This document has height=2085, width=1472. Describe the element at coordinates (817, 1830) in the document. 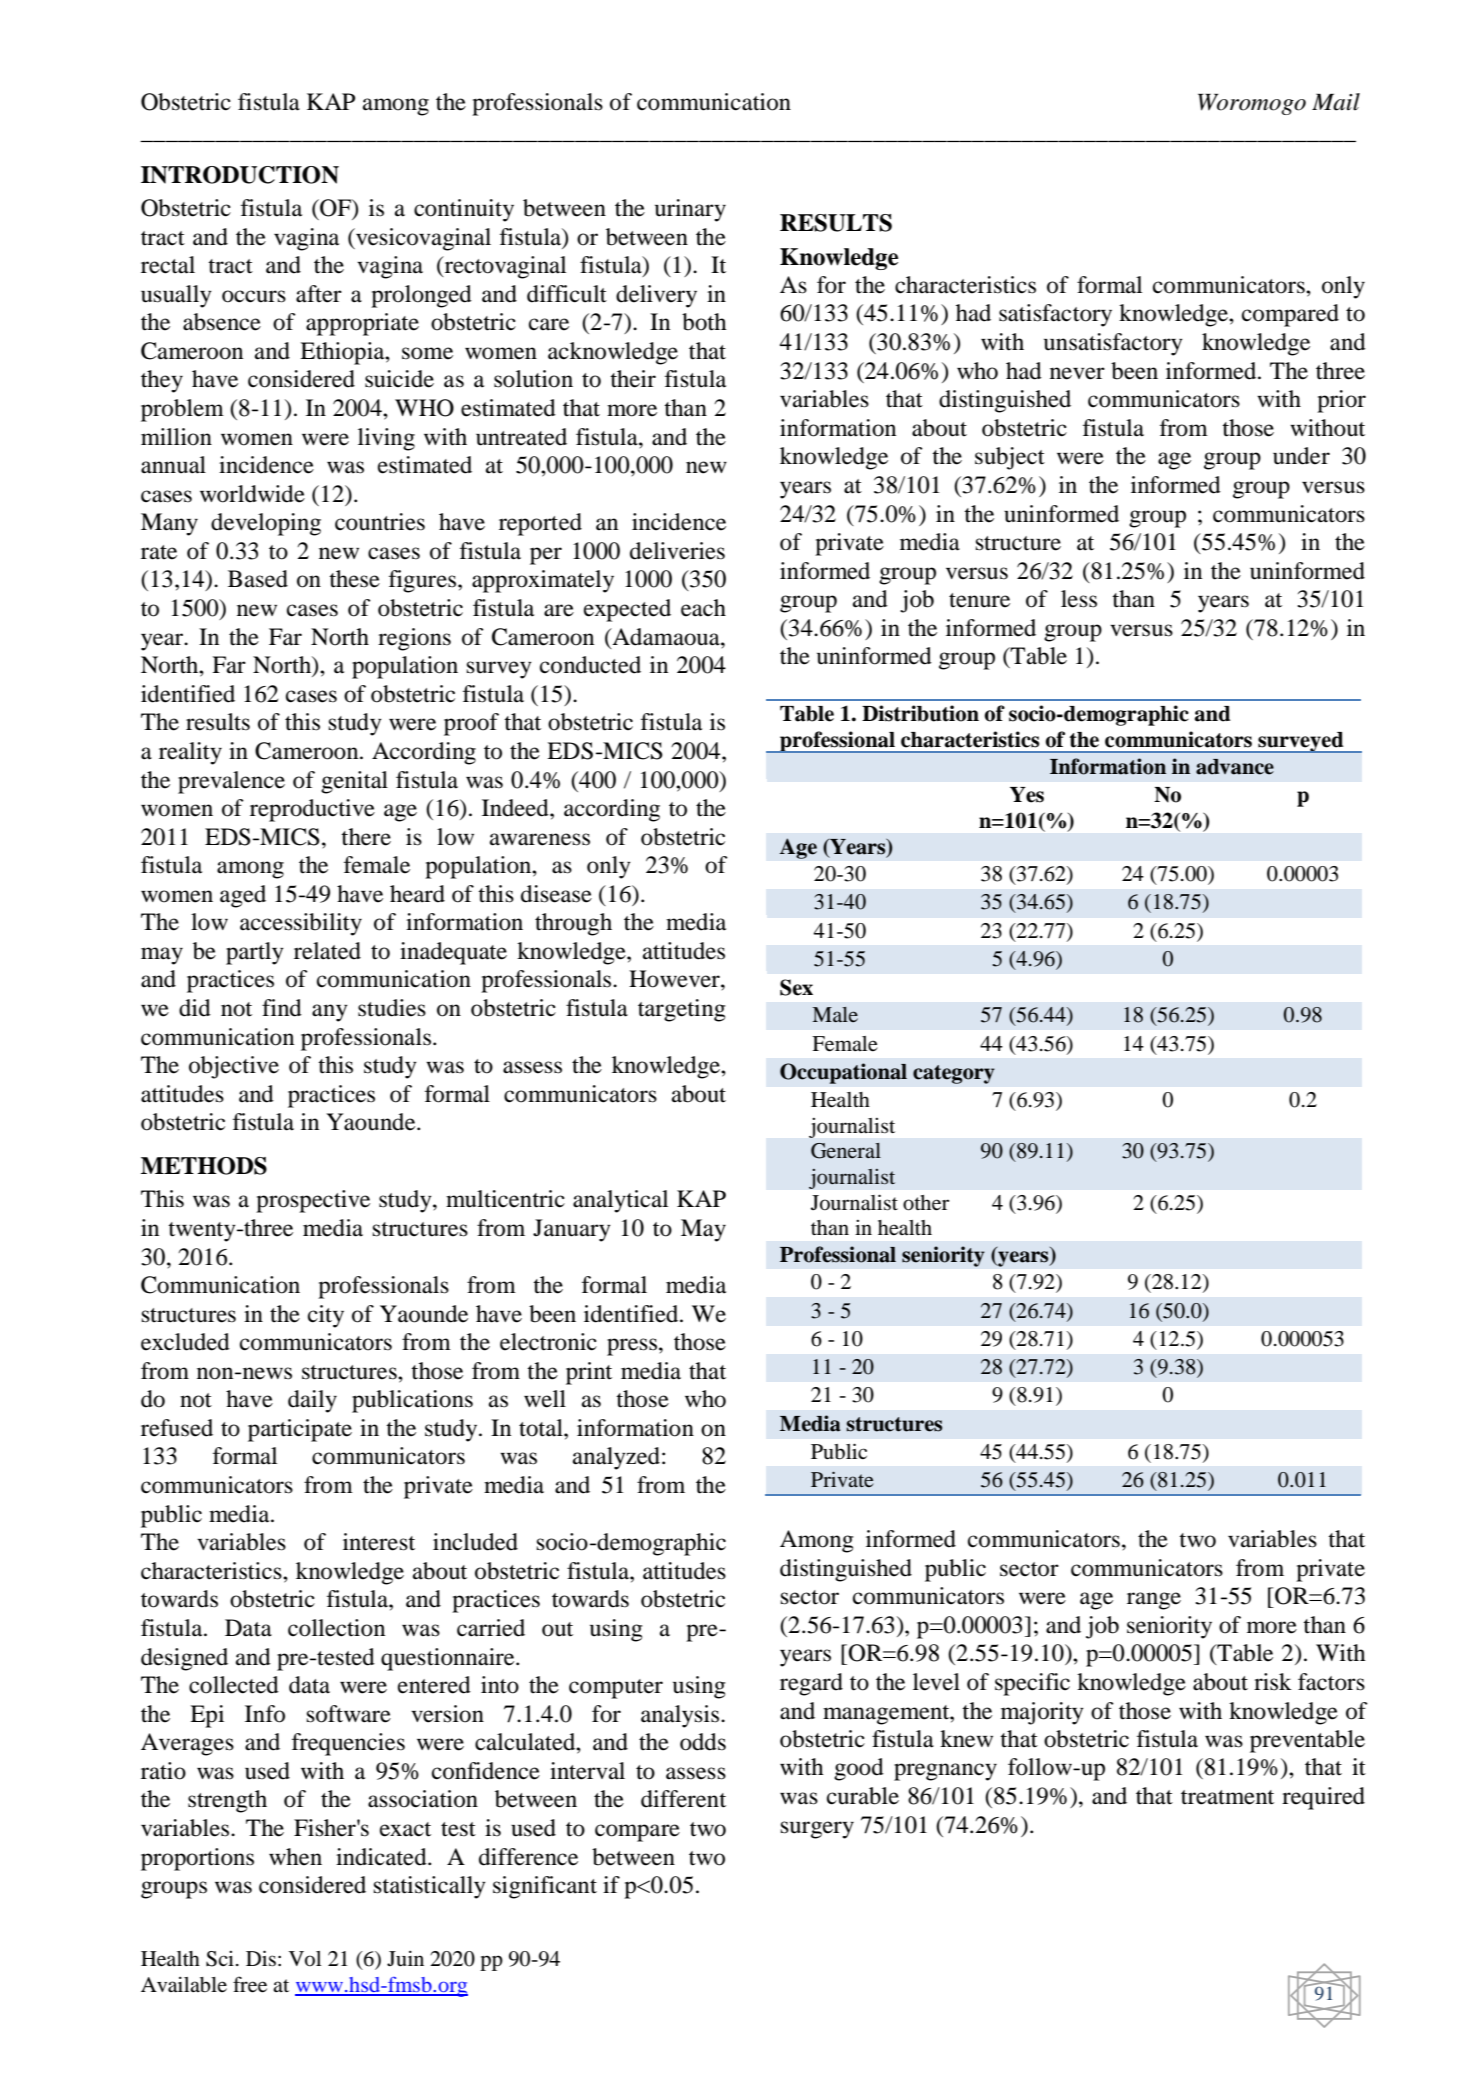

I see `surgery` at that location.
